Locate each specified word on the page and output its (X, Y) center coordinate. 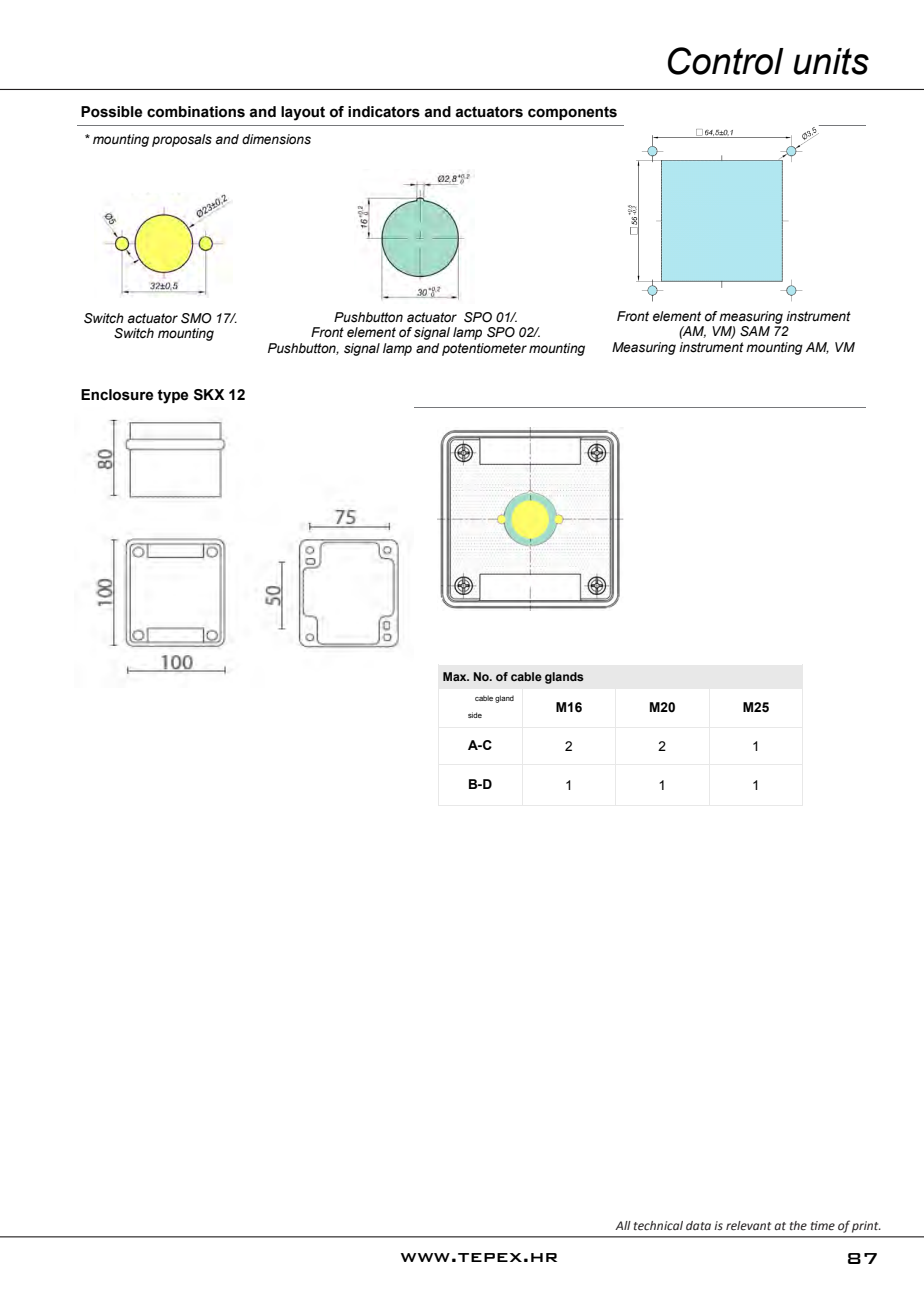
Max (456, 676)
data (698, 1225)
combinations (196, 112)
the (798, 1225)
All (623, 1225)
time (823, 1225)
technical (658, 1226)
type (172, 396)
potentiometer (484, 349)
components (572, 113)
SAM (755, 331)
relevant (748, 1226)
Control (726, 61)
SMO (196, 318)
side (475, 715)
